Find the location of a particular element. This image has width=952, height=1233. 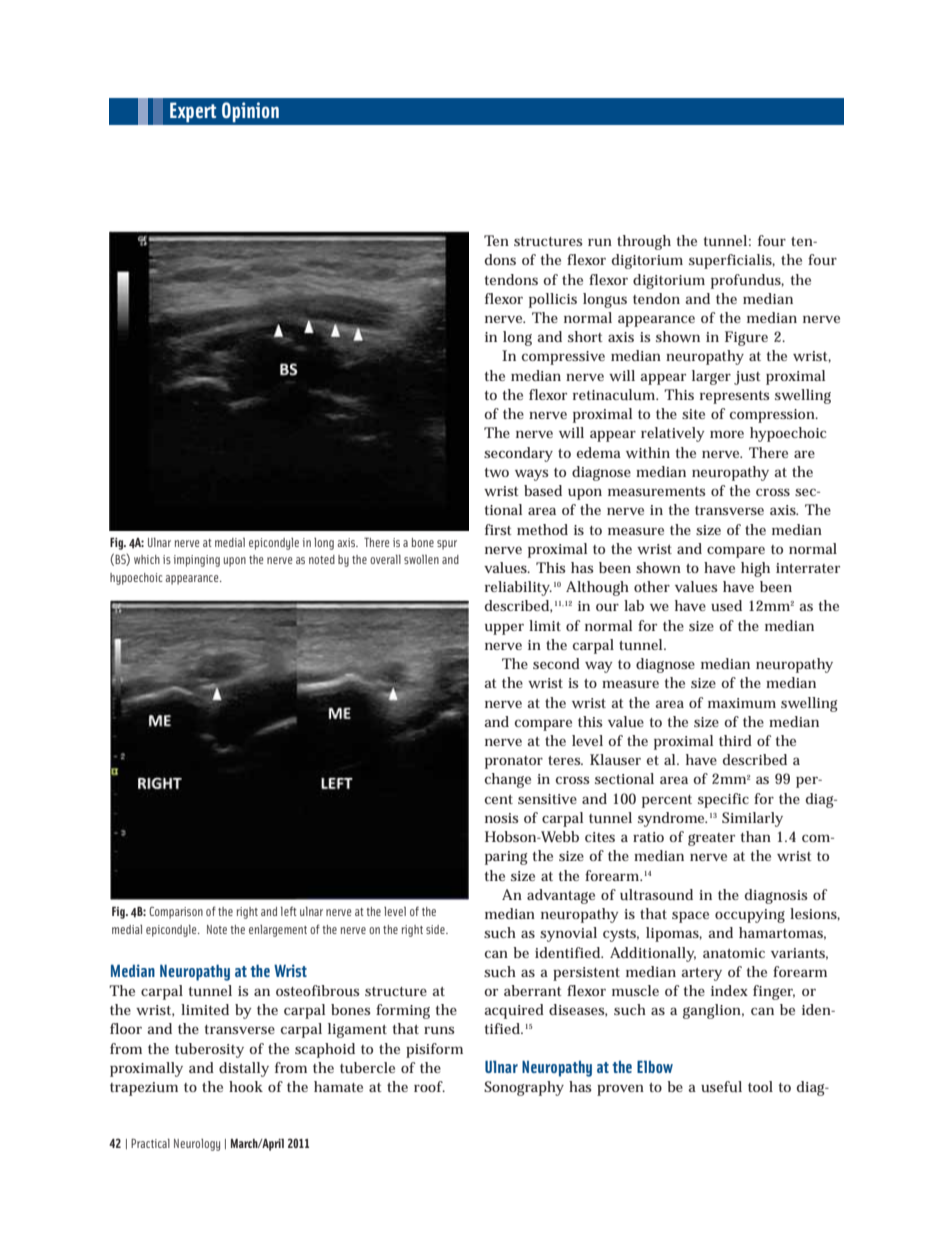

roof is located at coordinates (429, 1086).
